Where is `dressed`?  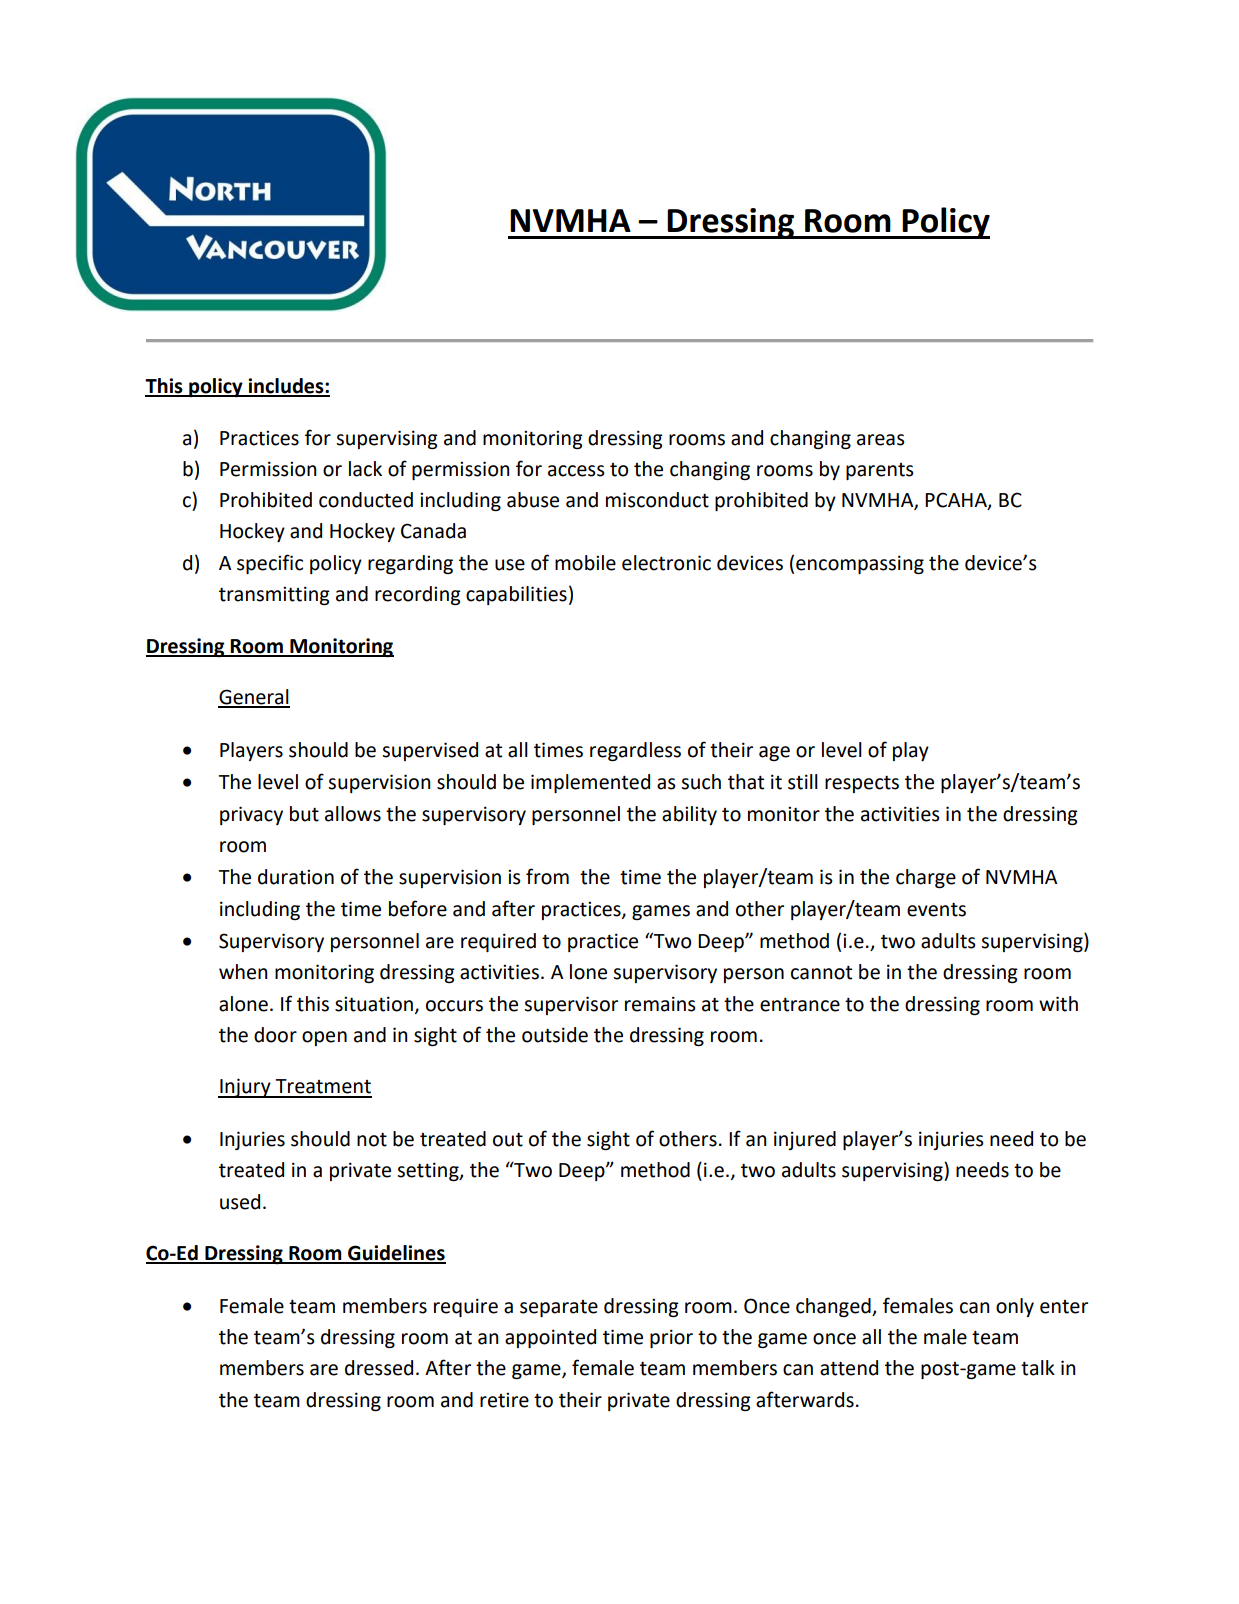
dressed is located at coordinates (379, 1368).
